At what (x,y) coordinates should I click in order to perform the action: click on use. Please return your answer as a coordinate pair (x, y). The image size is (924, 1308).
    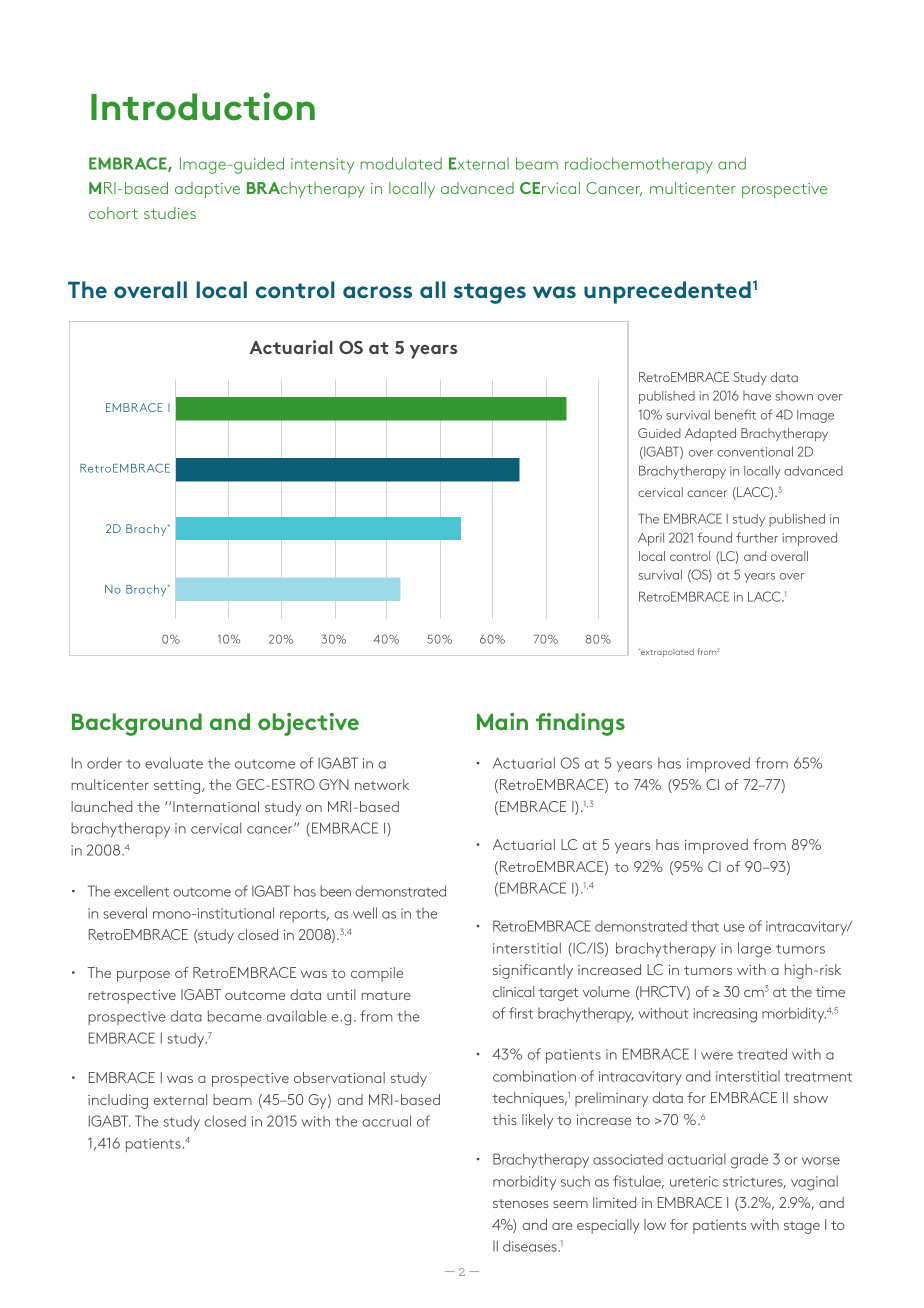
    Looking at the image, I should click on (734, 928).
